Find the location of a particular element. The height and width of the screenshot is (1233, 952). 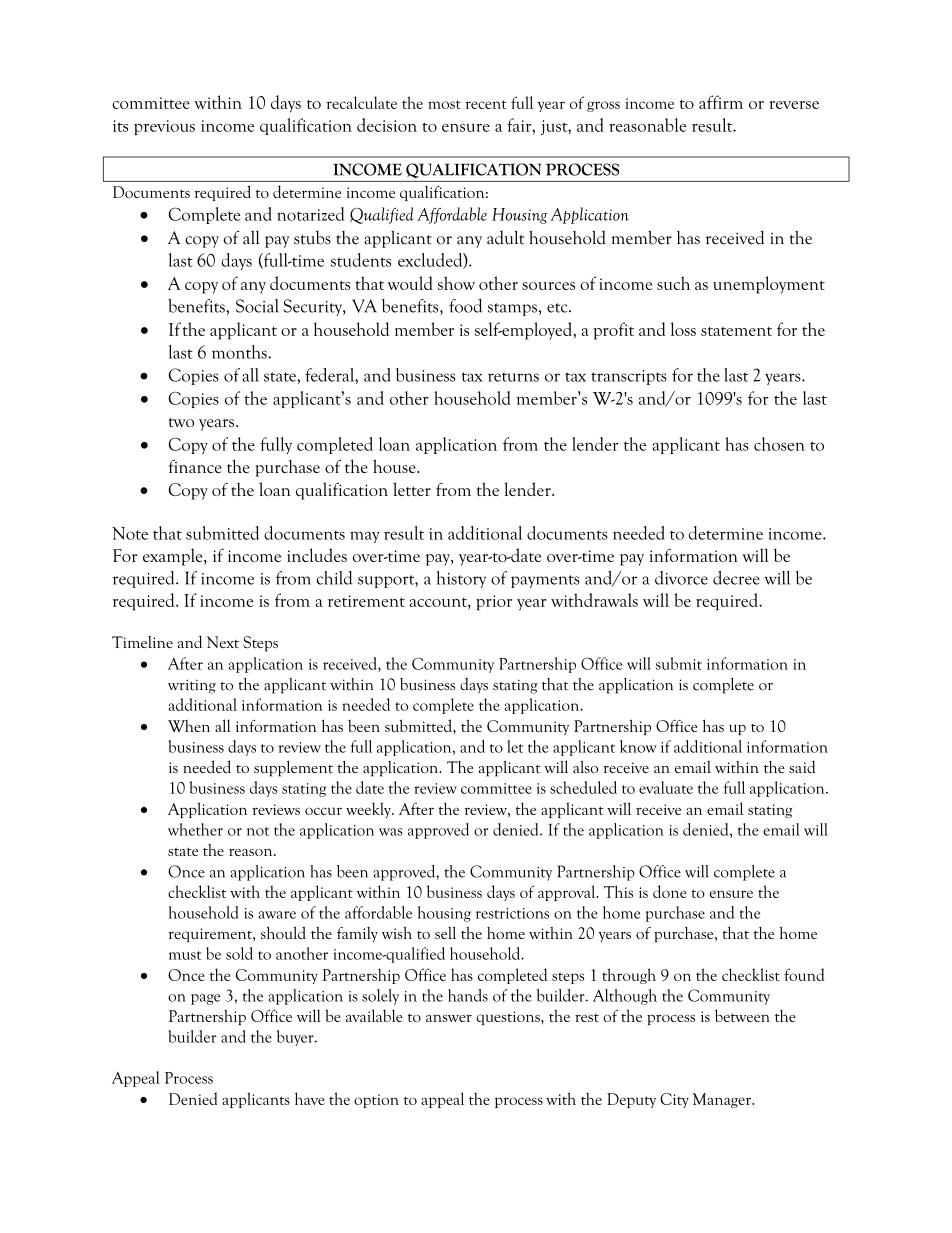

evaluate is located at coordinates (666, 787).
